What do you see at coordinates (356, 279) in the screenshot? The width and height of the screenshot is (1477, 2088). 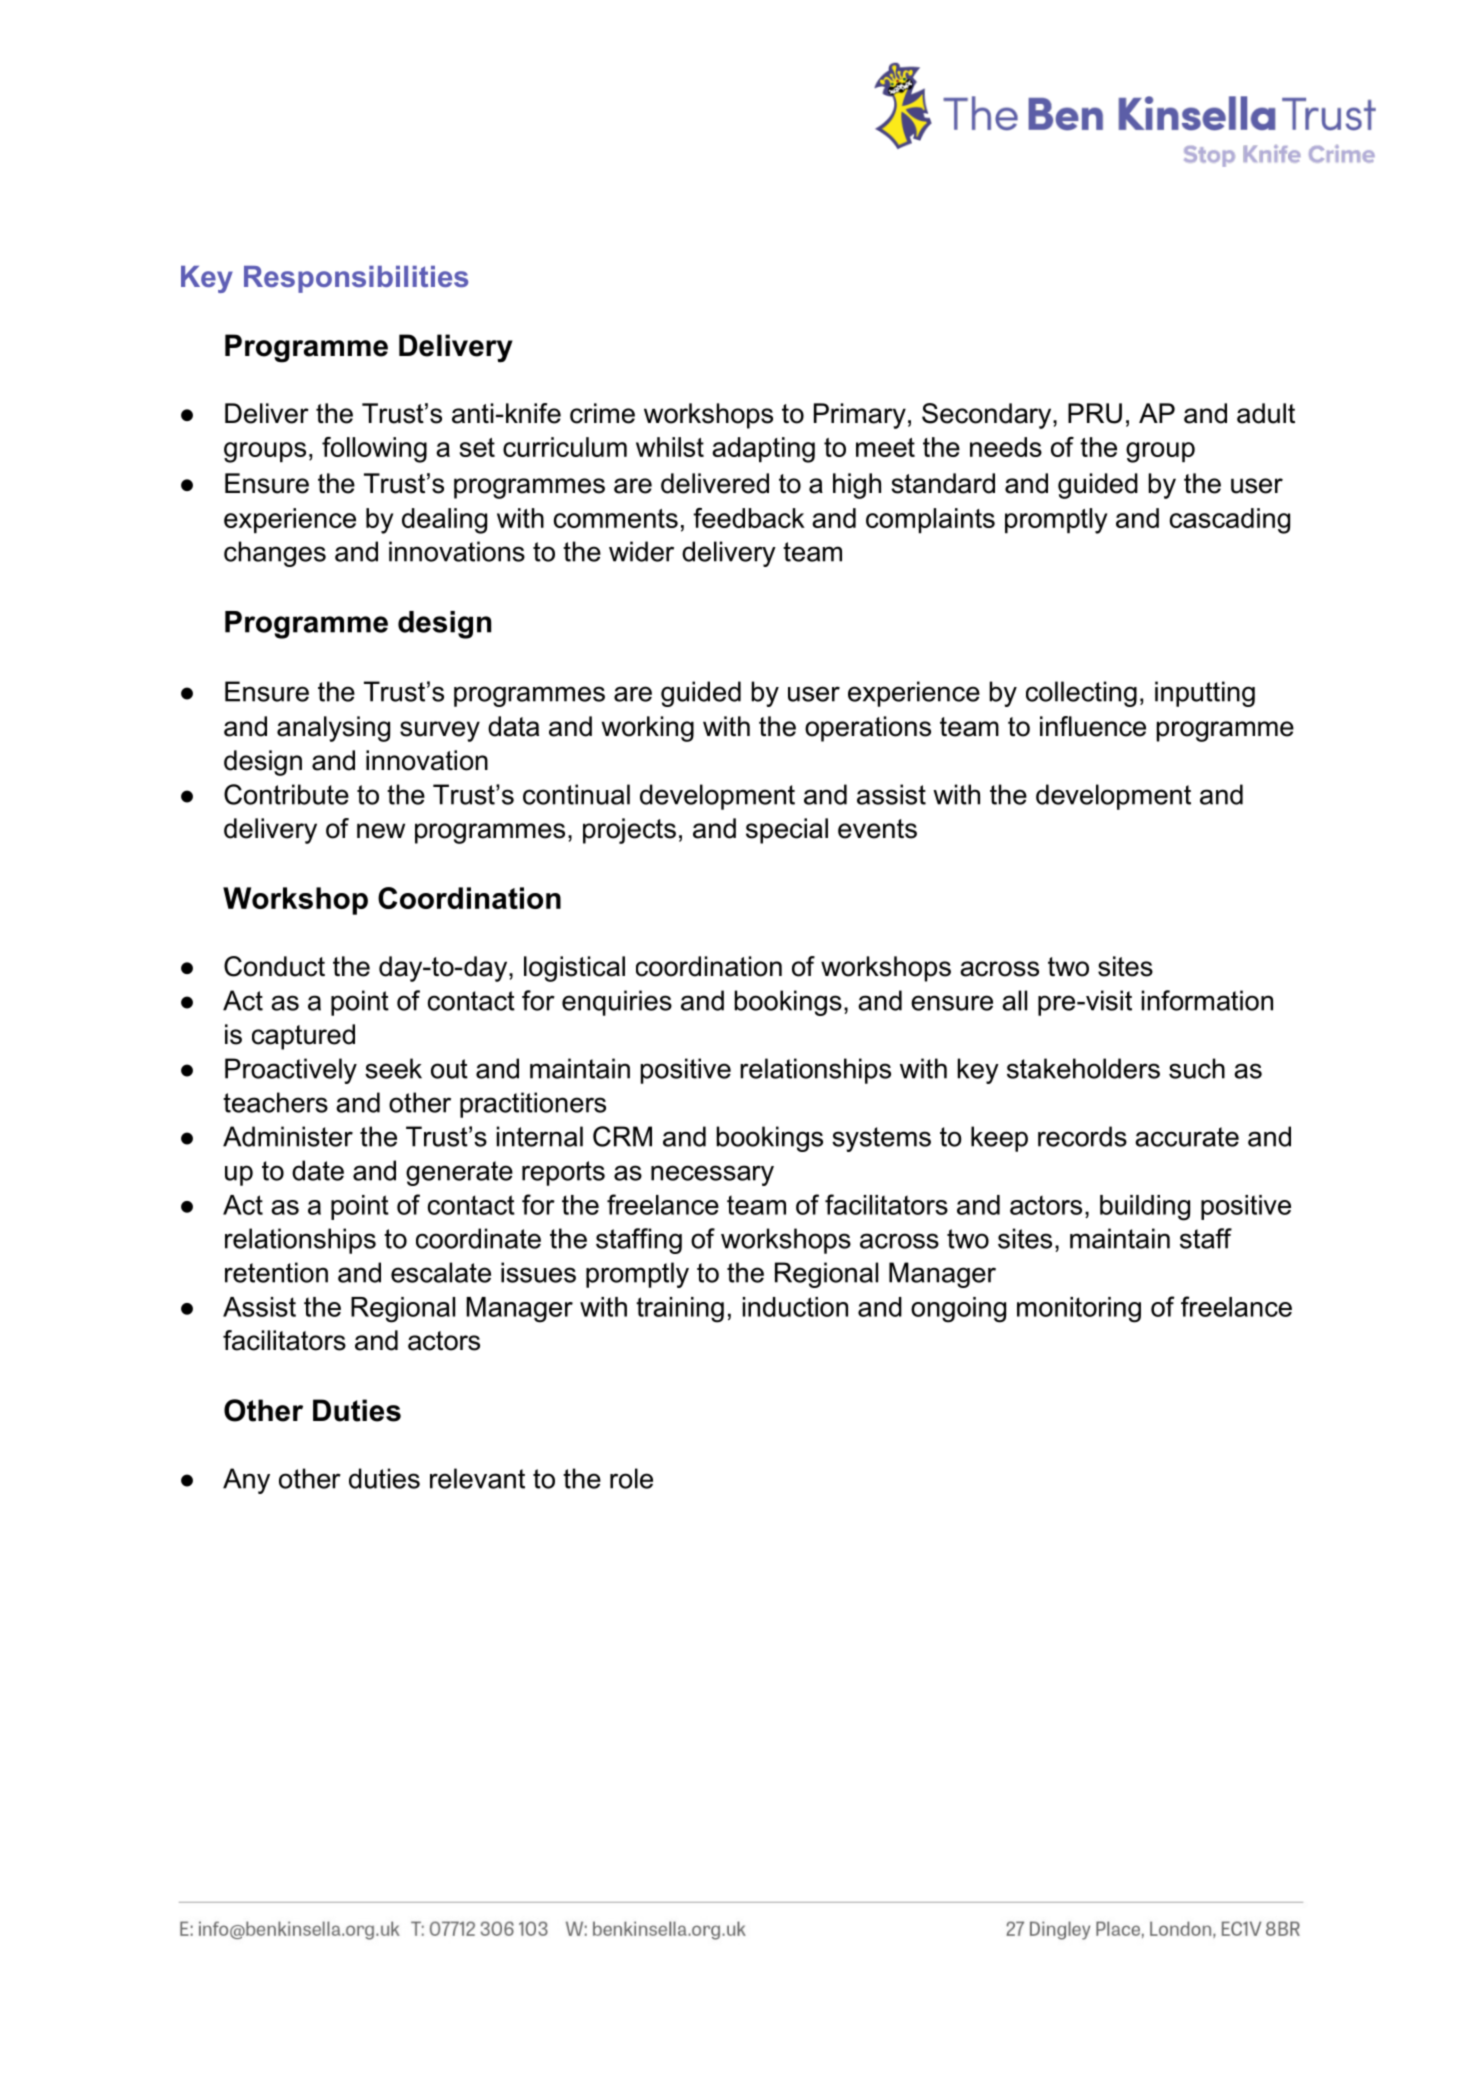 I see `Responsibilities` at bounding box center [356, 279].
